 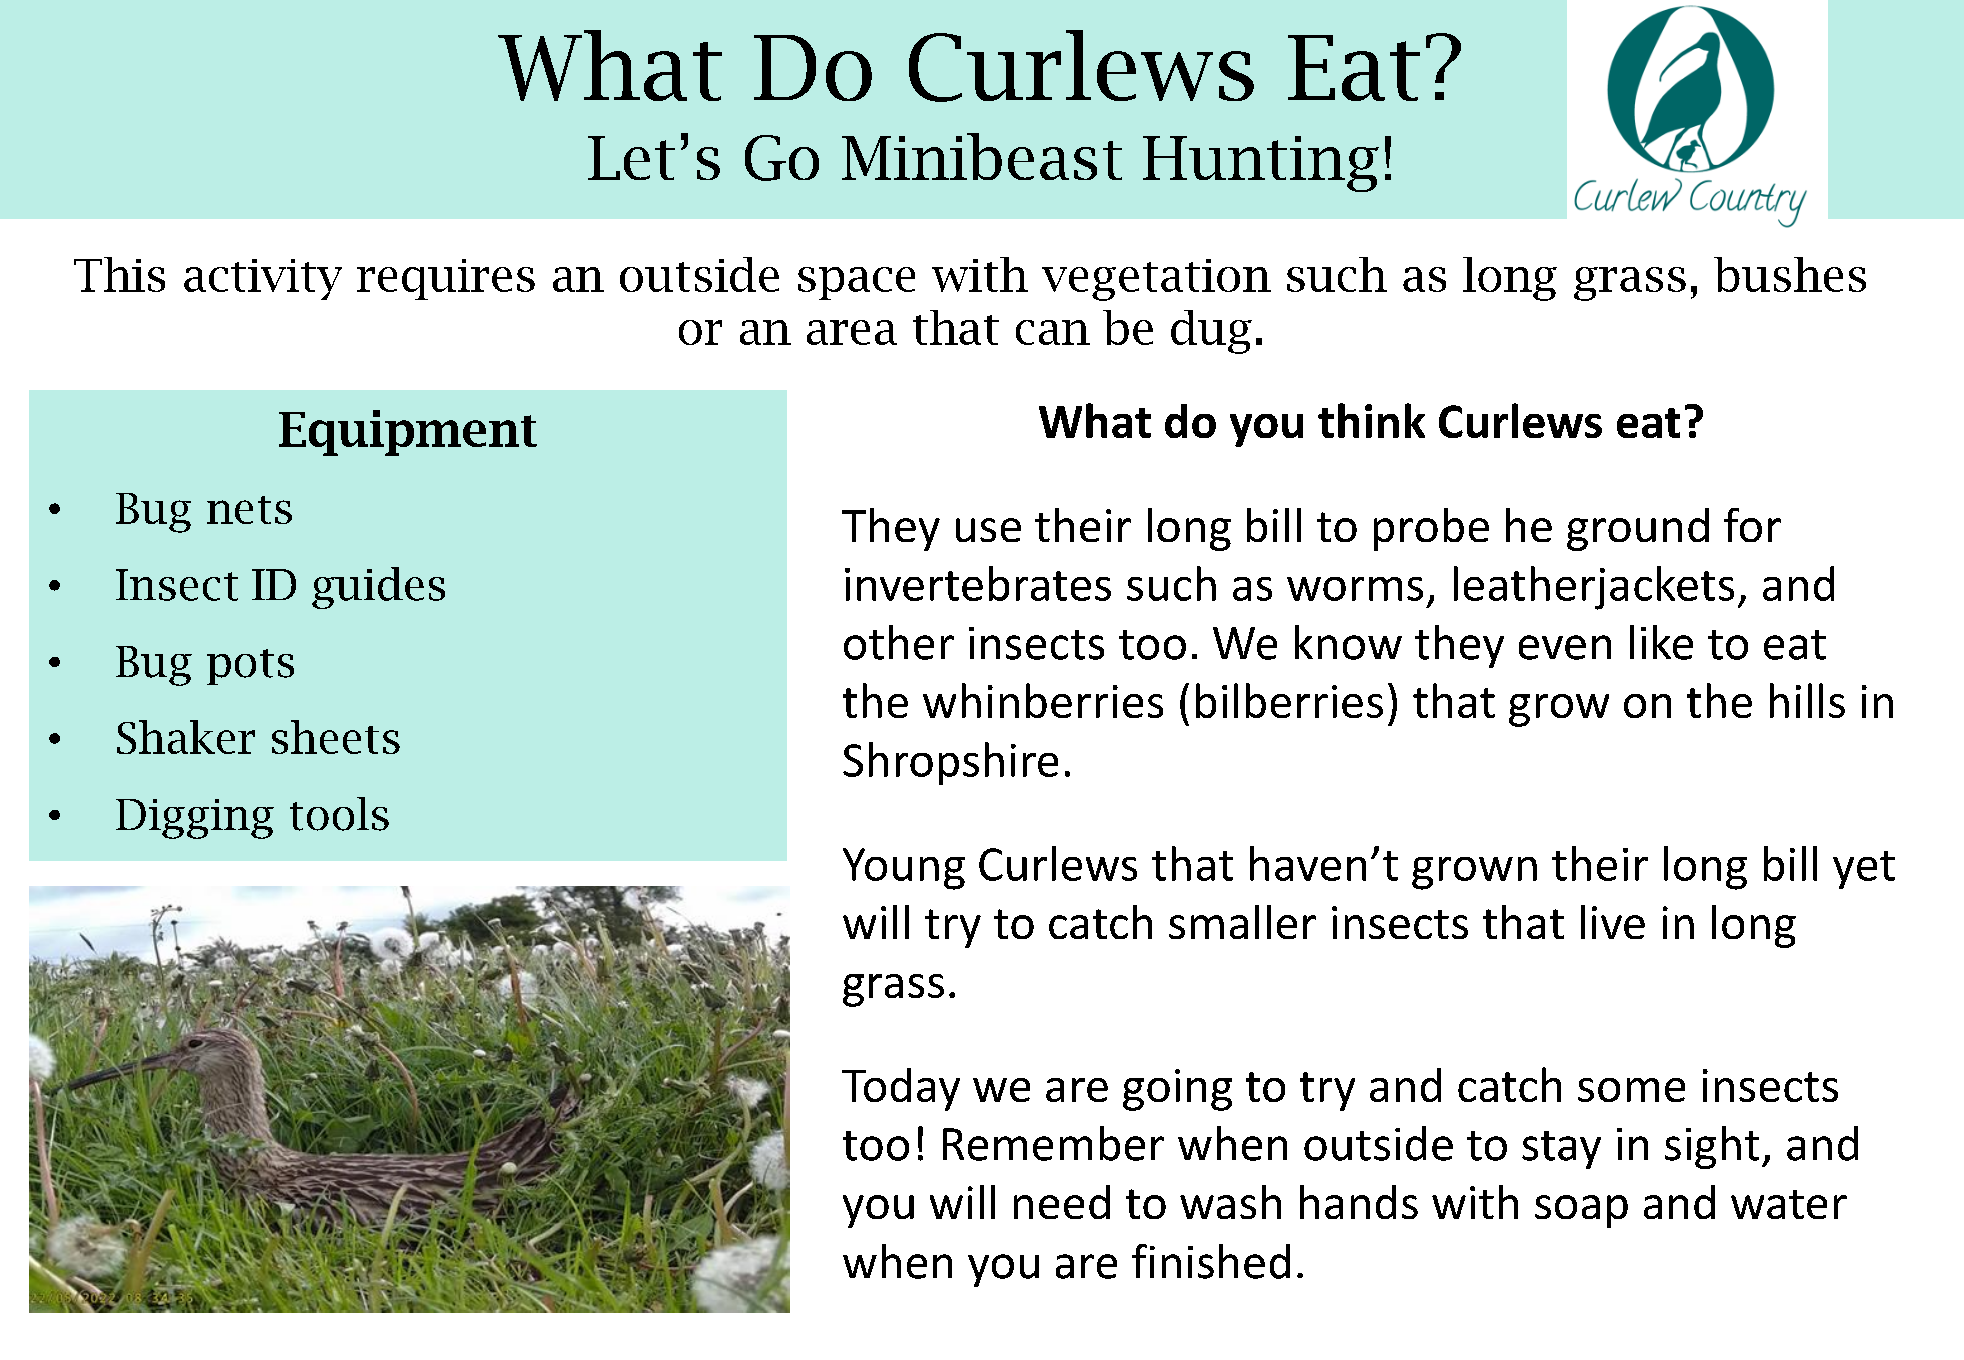 I want to click on use, so click(x=988, y=530).
